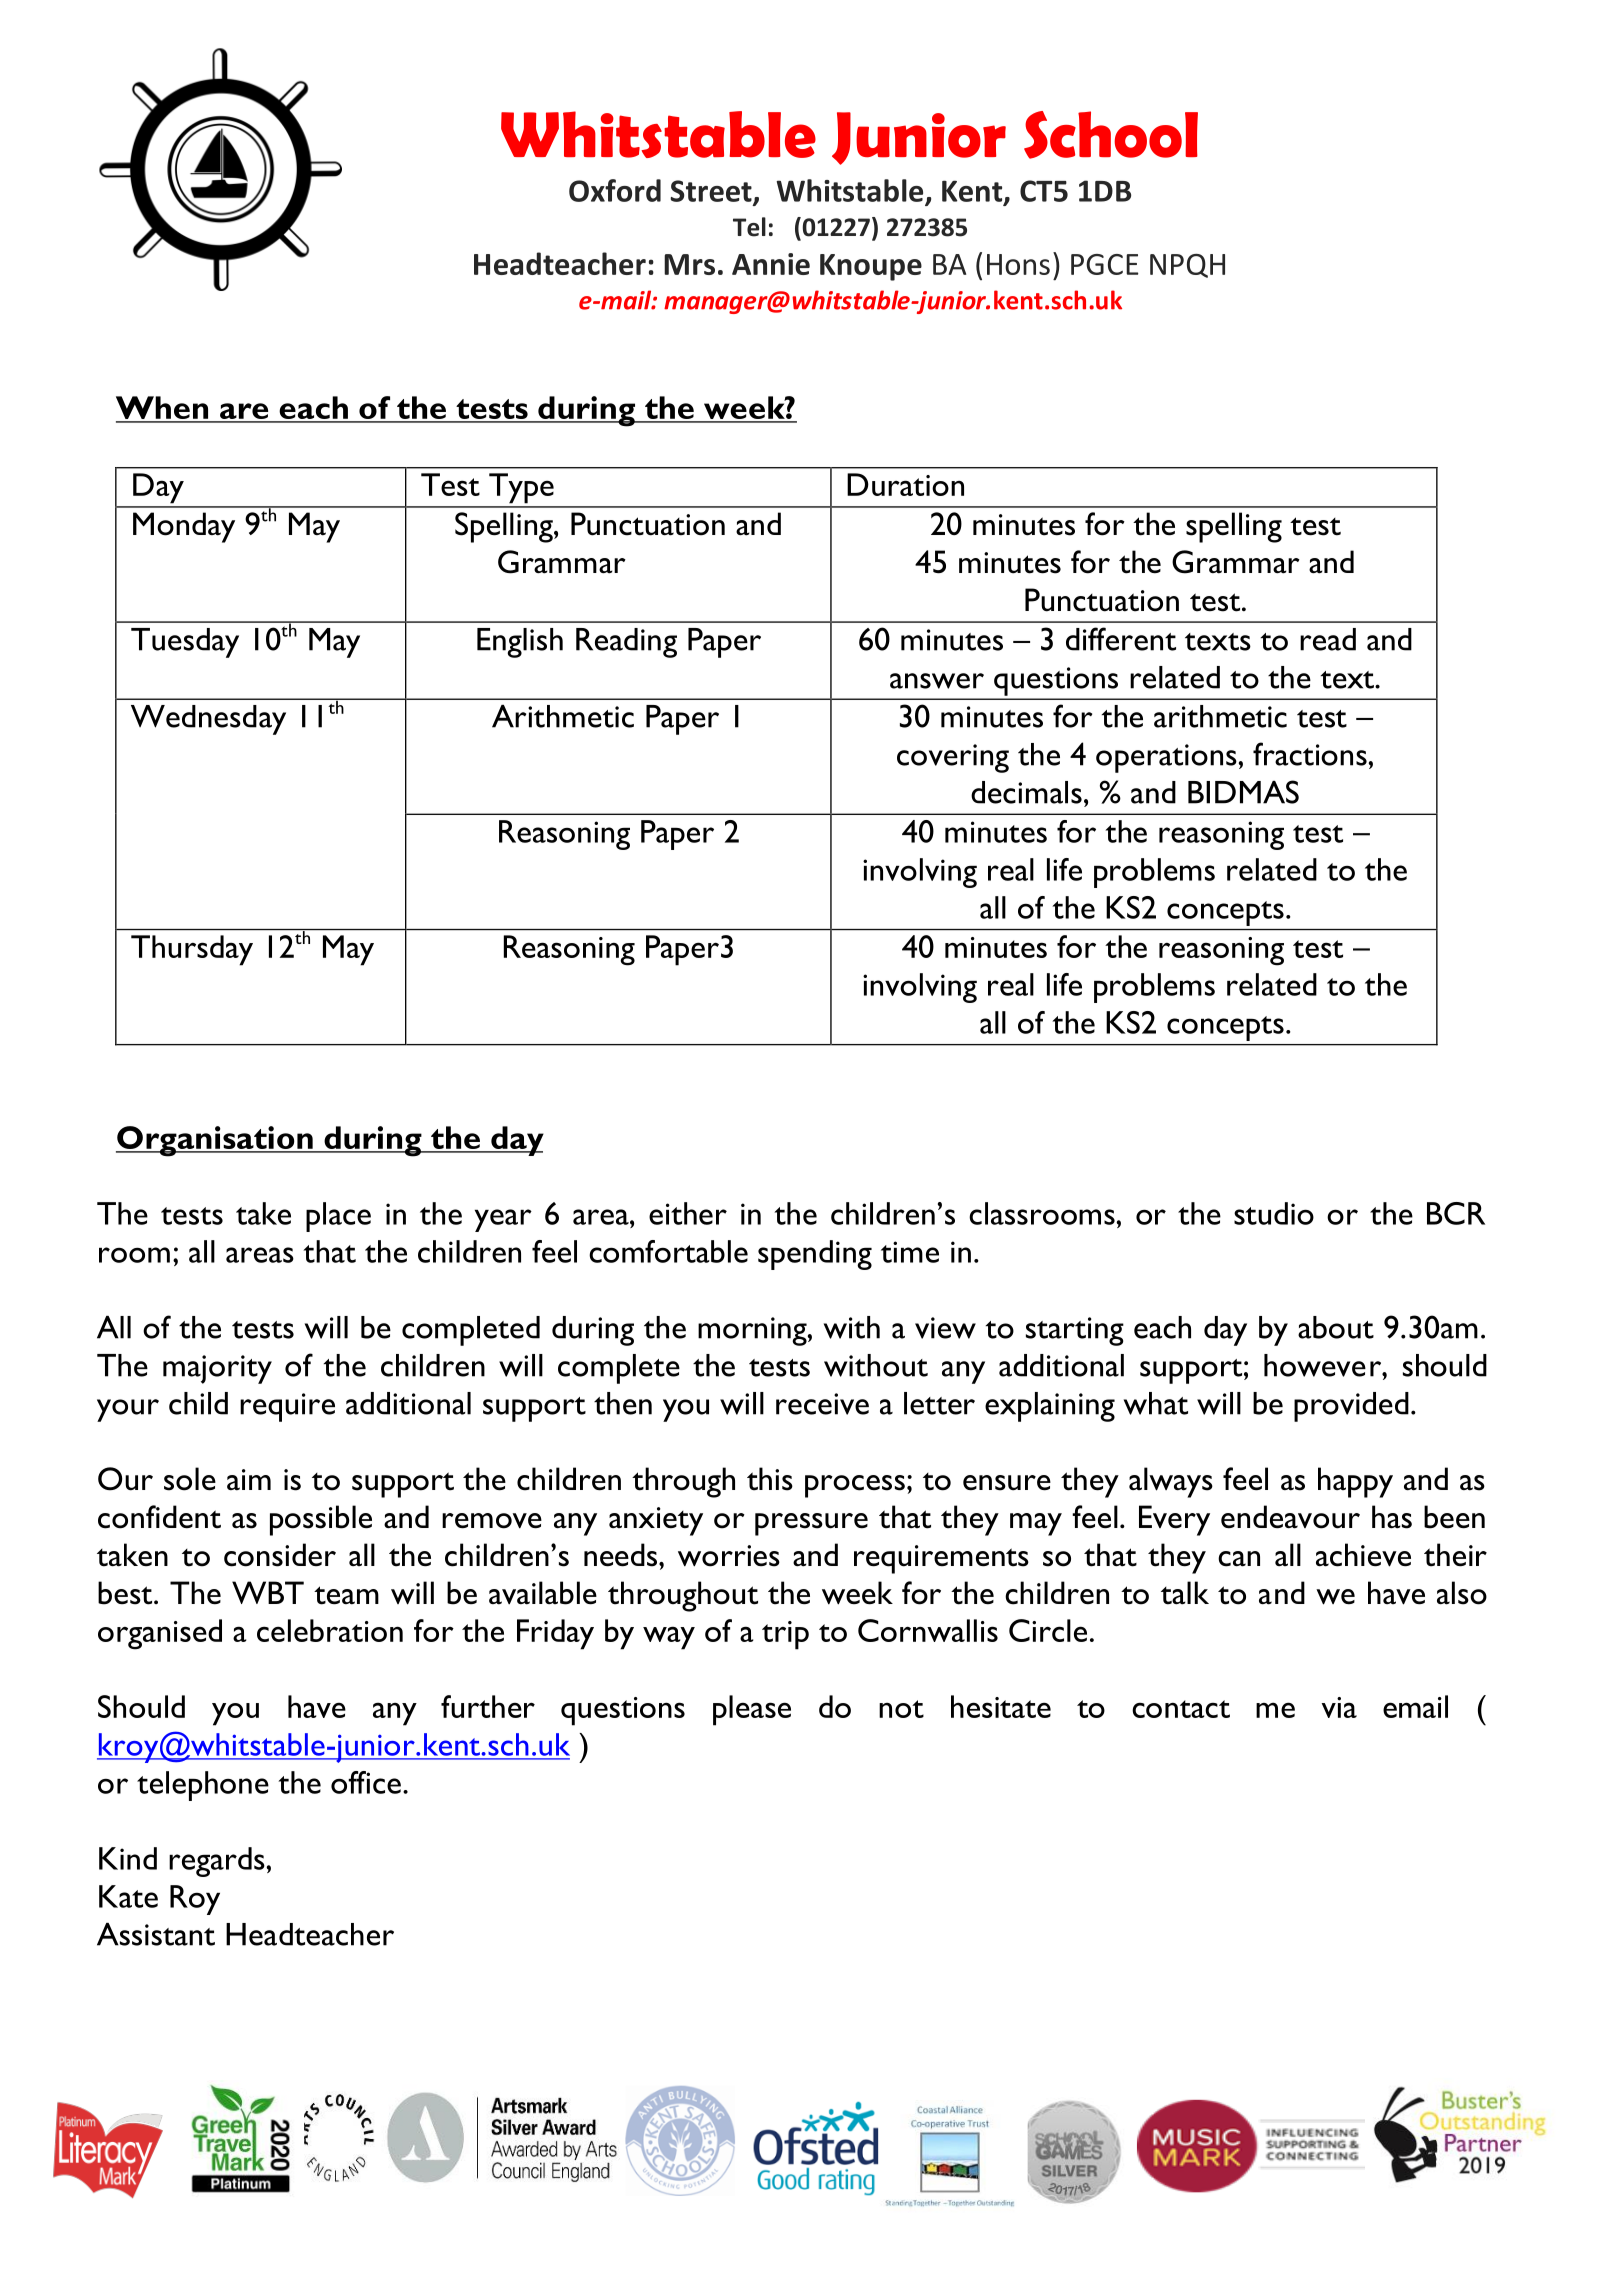 The image size is (1622, 2294). I want to click on Monday, so click(184, 527).
